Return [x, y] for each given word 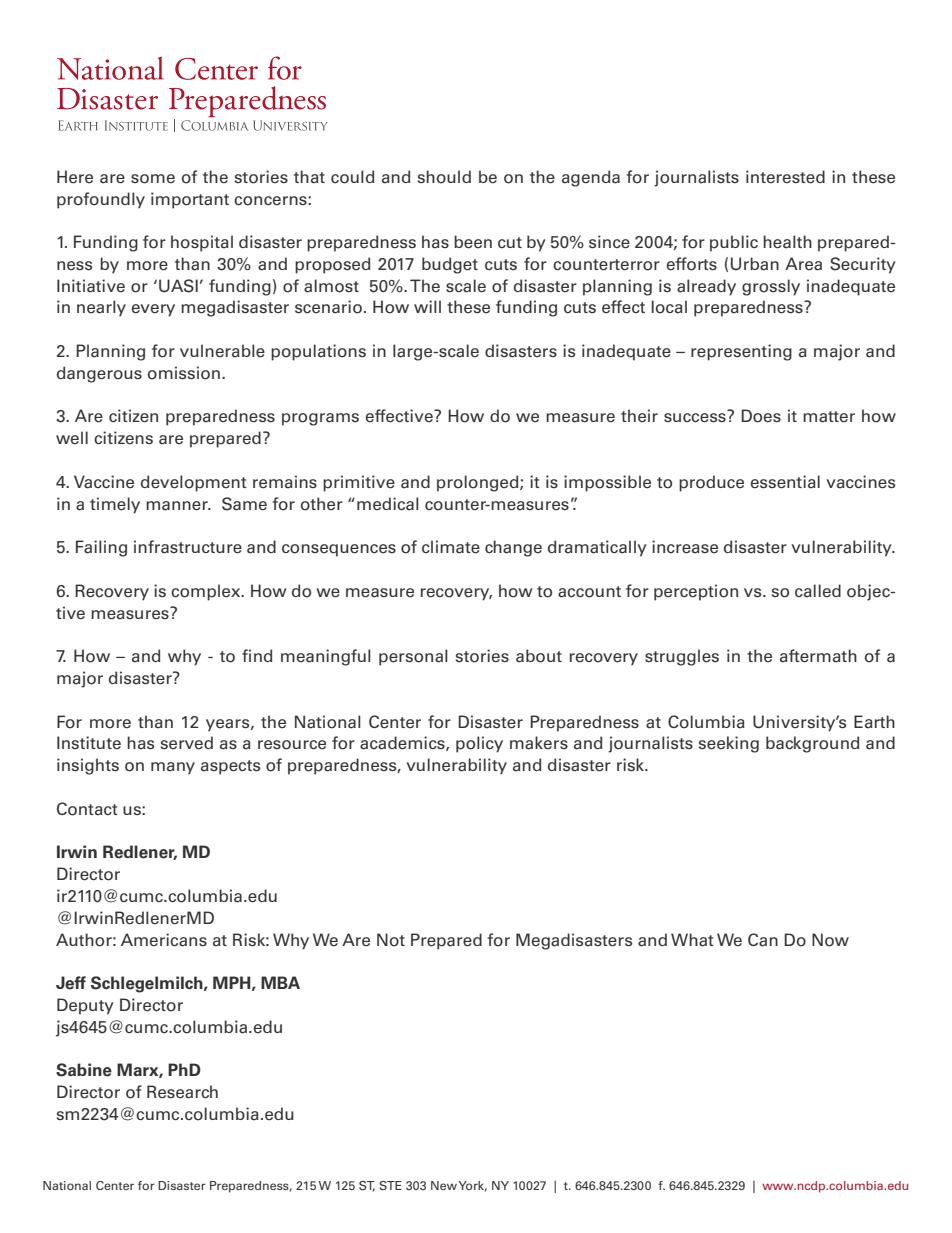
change [513, 548]
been [473, 242]
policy [479, 744]
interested [785, 177]
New [444, 1185]
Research [182, 1092]
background [812, 744]
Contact [87, 809]
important [190, 200]
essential [785, 482]
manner [178, 506]
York [472, 1186]
